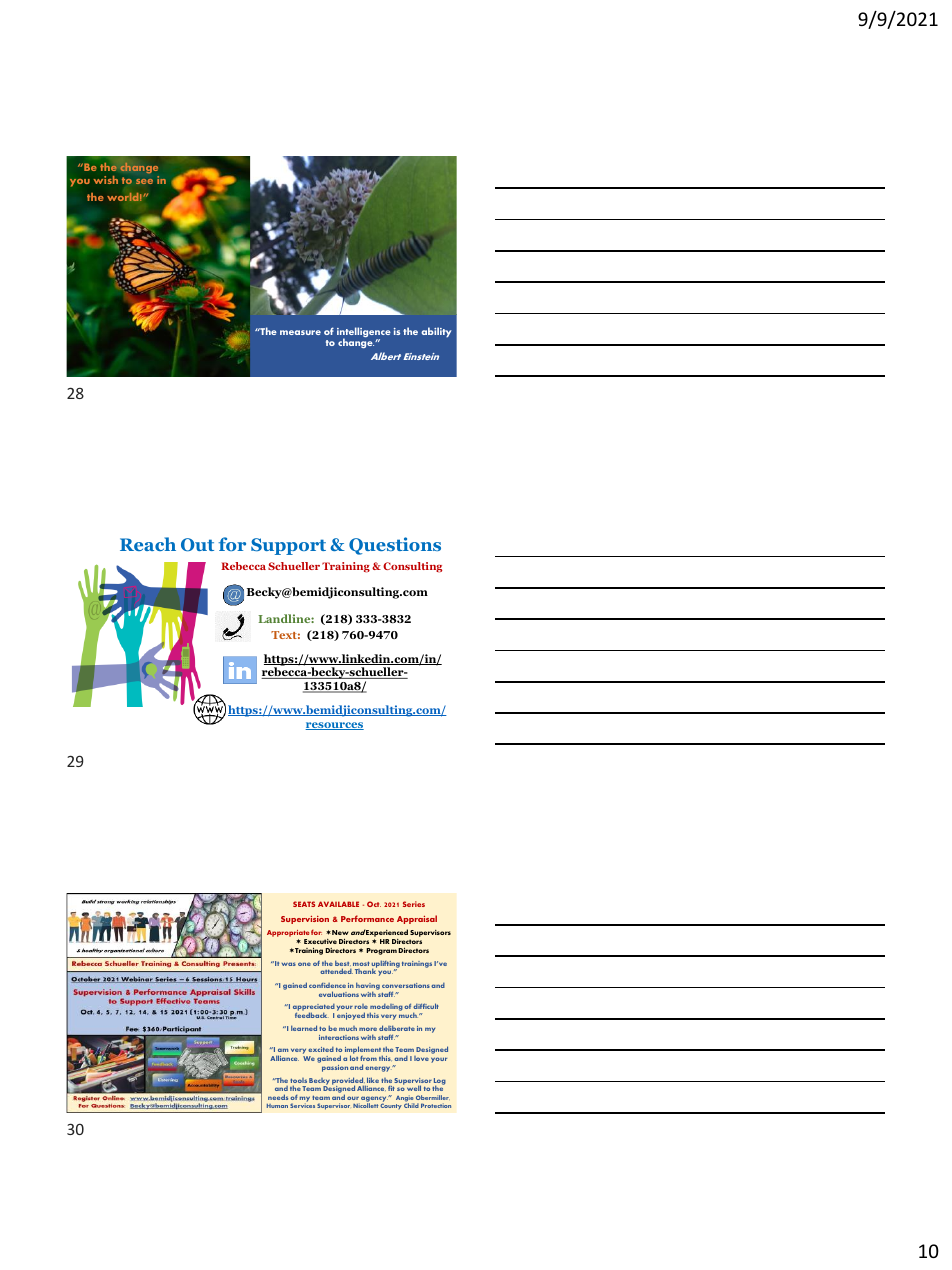 The width and height of the page is (952, 1270). Describe the element at coordinates (144, 181) in the page. I see `see` at that location.
